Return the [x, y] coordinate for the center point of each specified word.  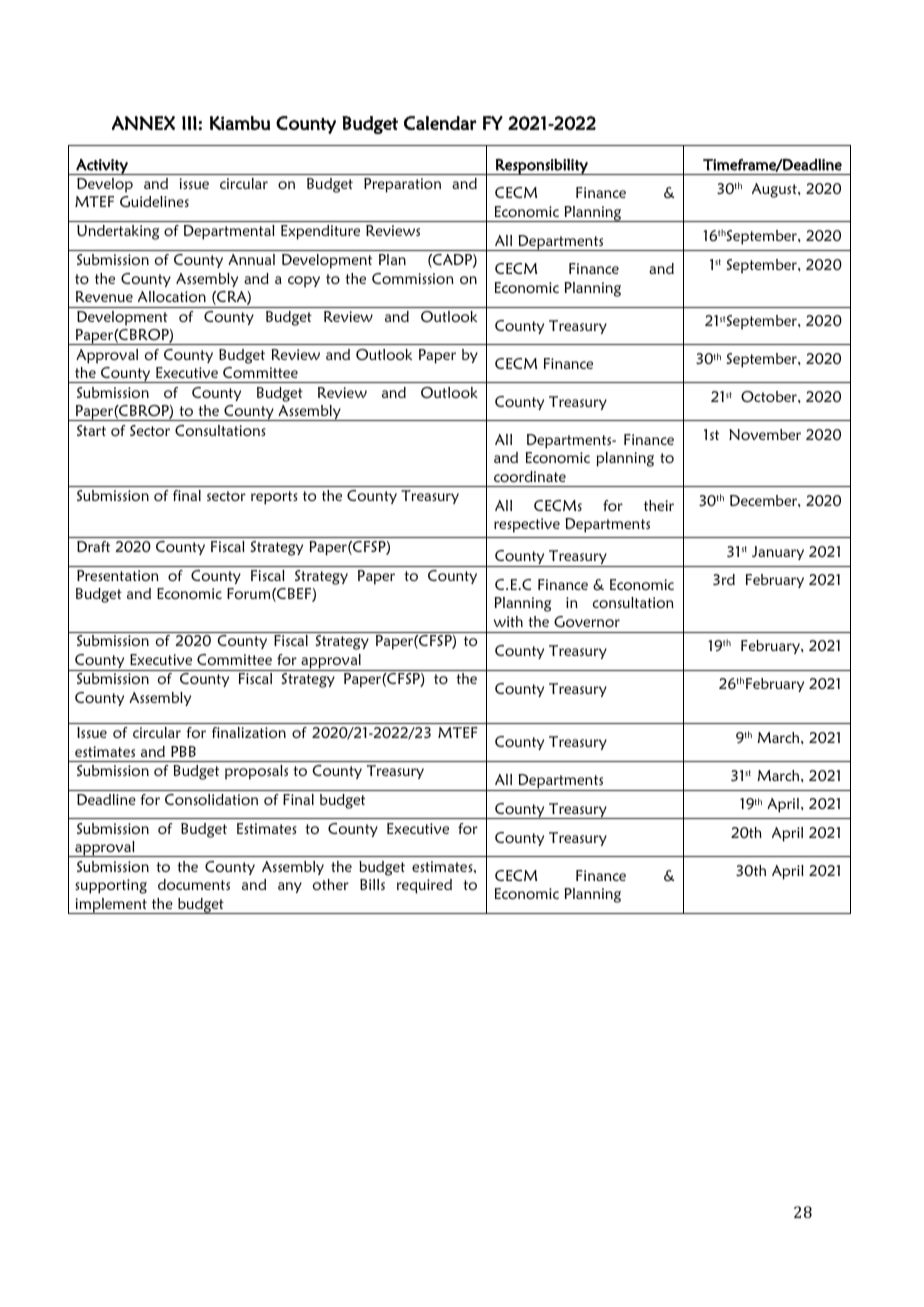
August [775, 190]
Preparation [402, 185]
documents [194, 884]
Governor [587, 621]
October [770, 396]
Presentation [118, 575]
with [508, 621]
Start [91, 430]
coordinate [530, 476]
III [189, 123]
